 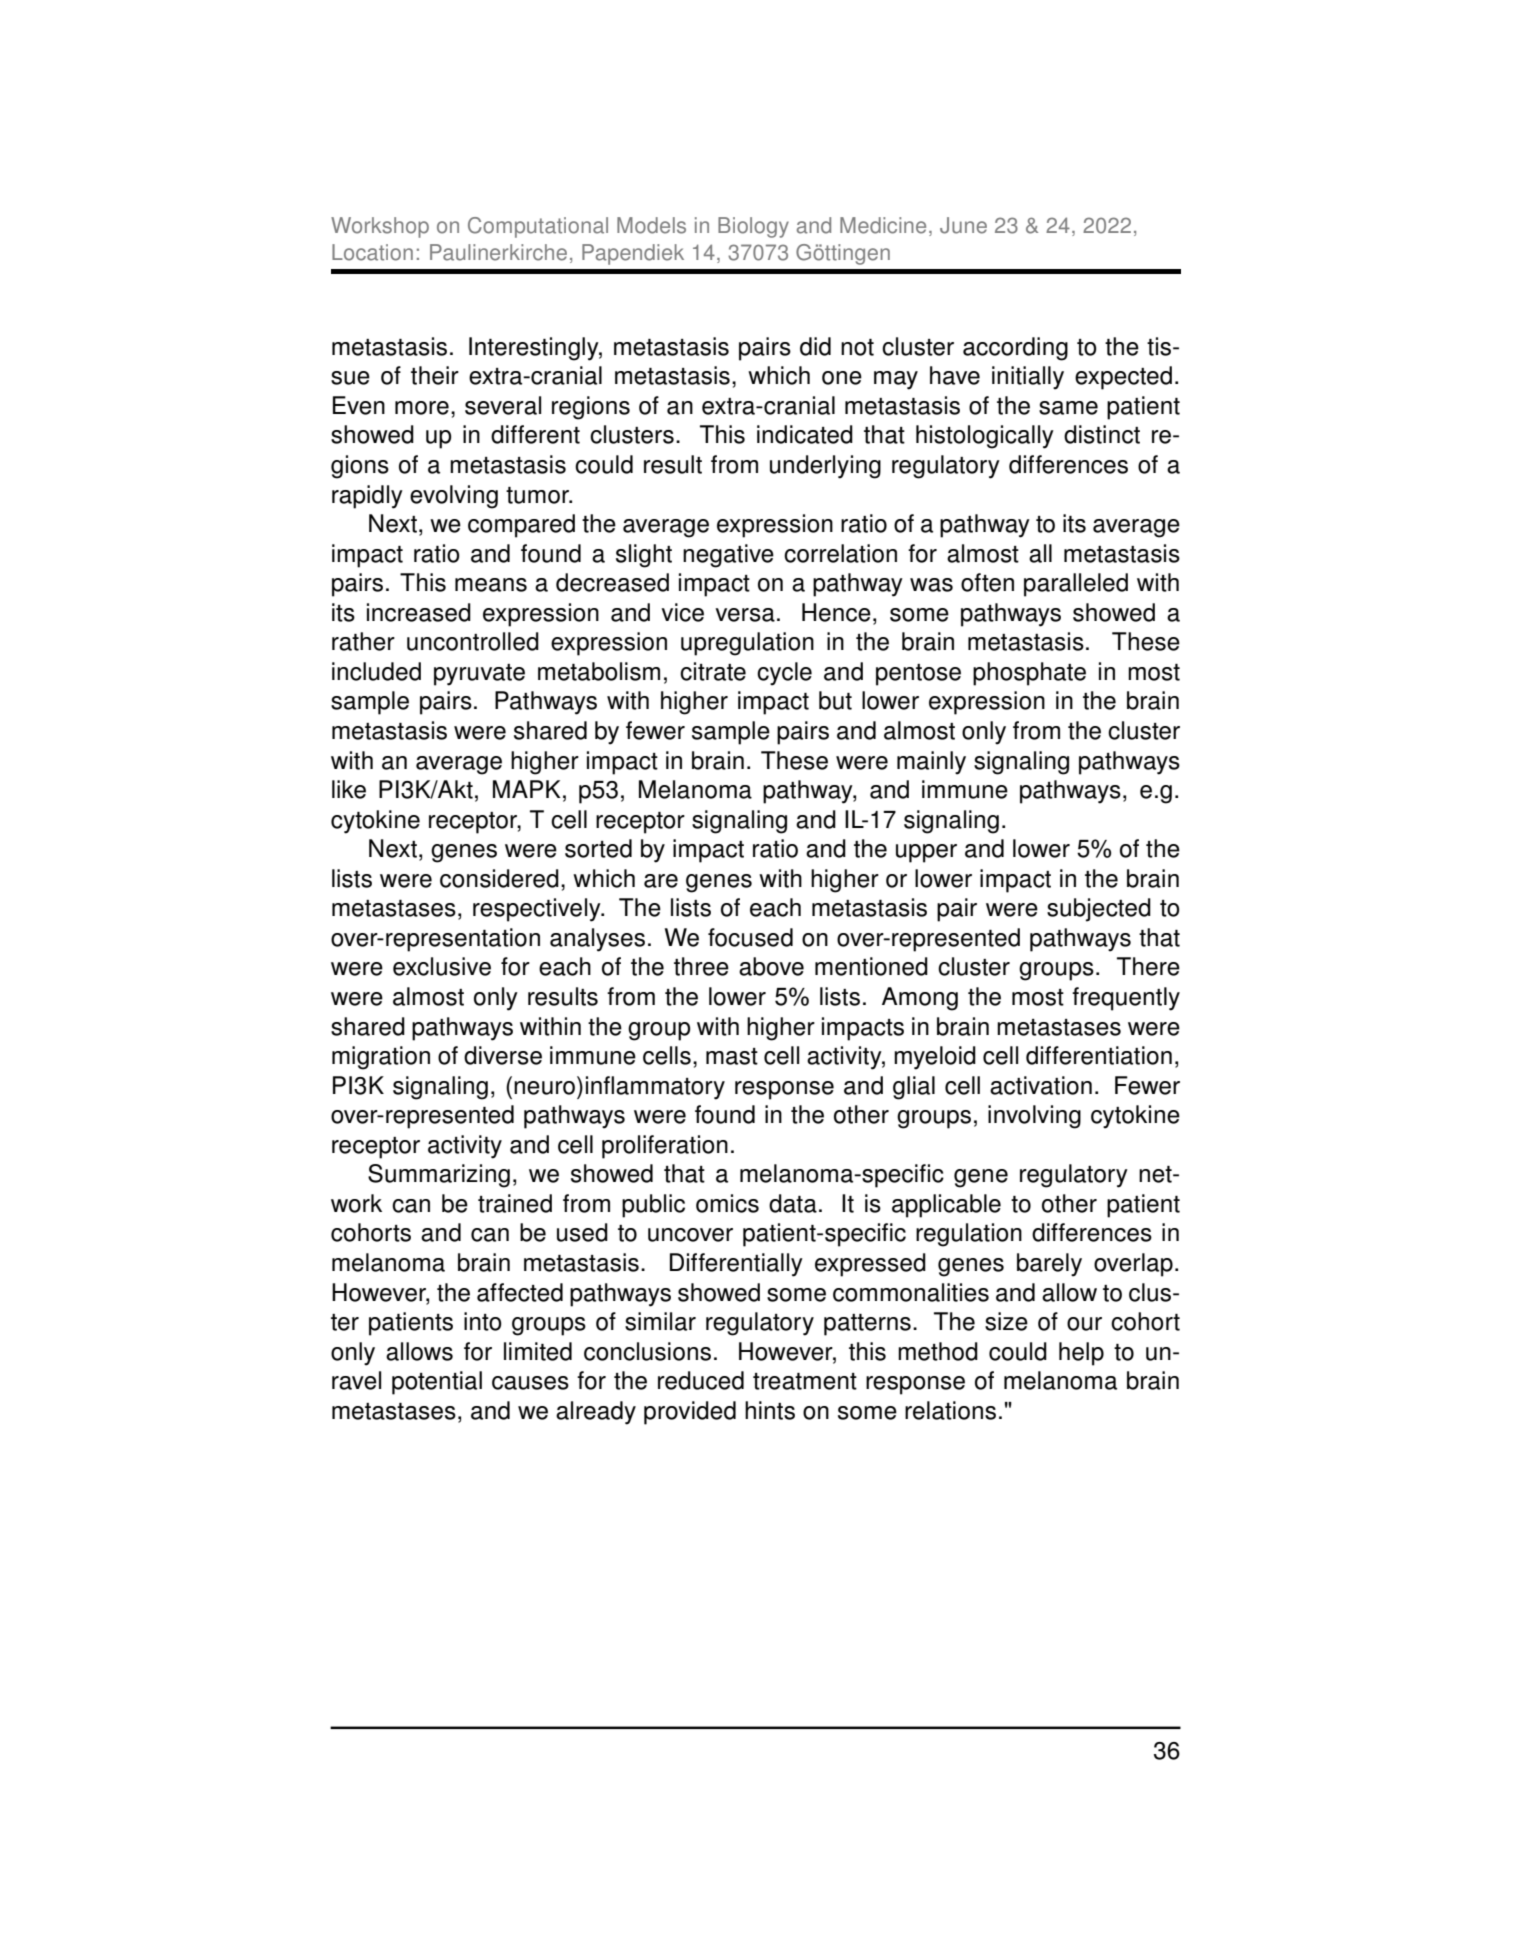 What do you see at coordinates (1041, 1085) in the screenshot?
I see `activation` at bounding box center [1041, 1085].
